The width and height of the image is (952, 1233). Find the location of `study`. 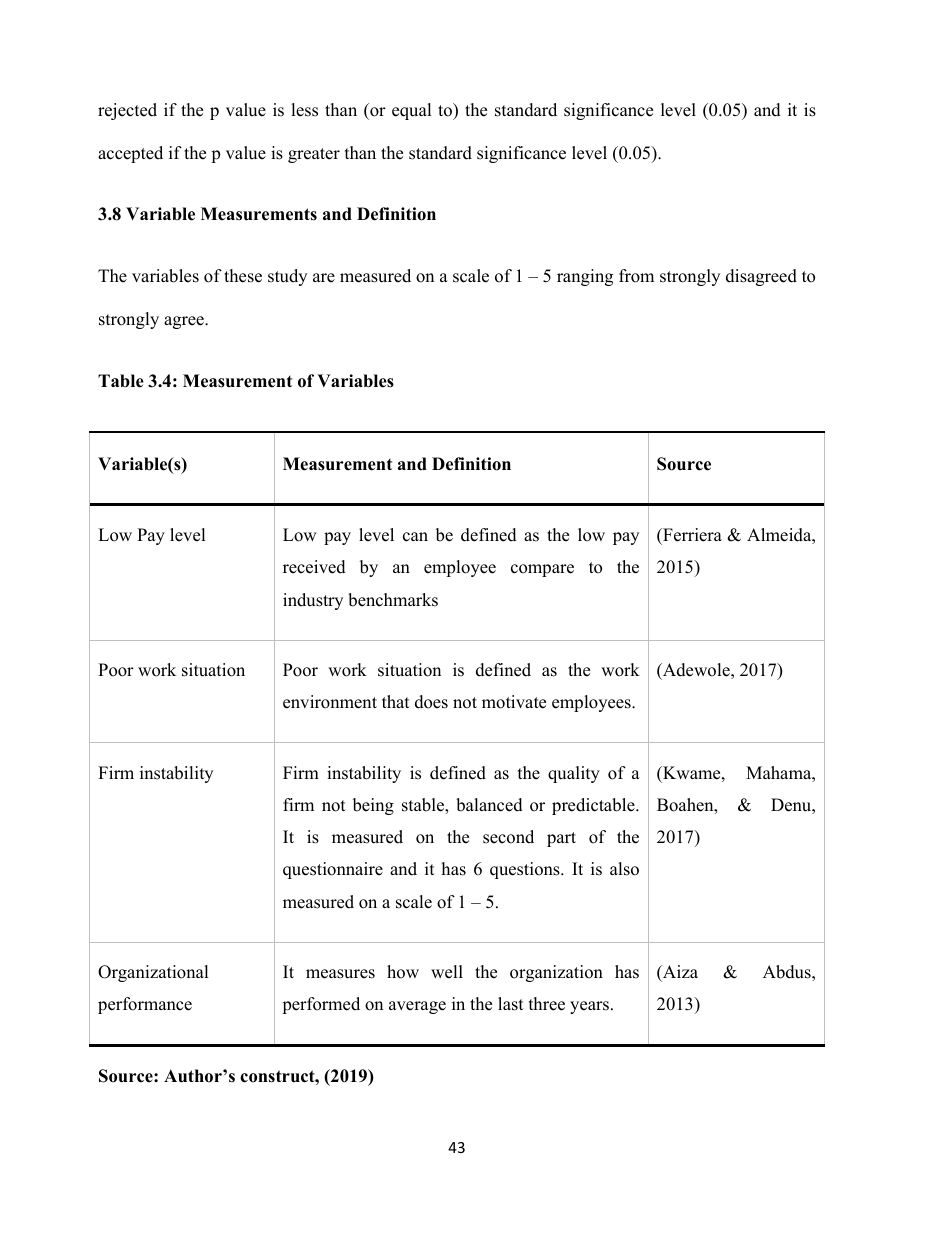

study is located at coordinates (287, 277).
